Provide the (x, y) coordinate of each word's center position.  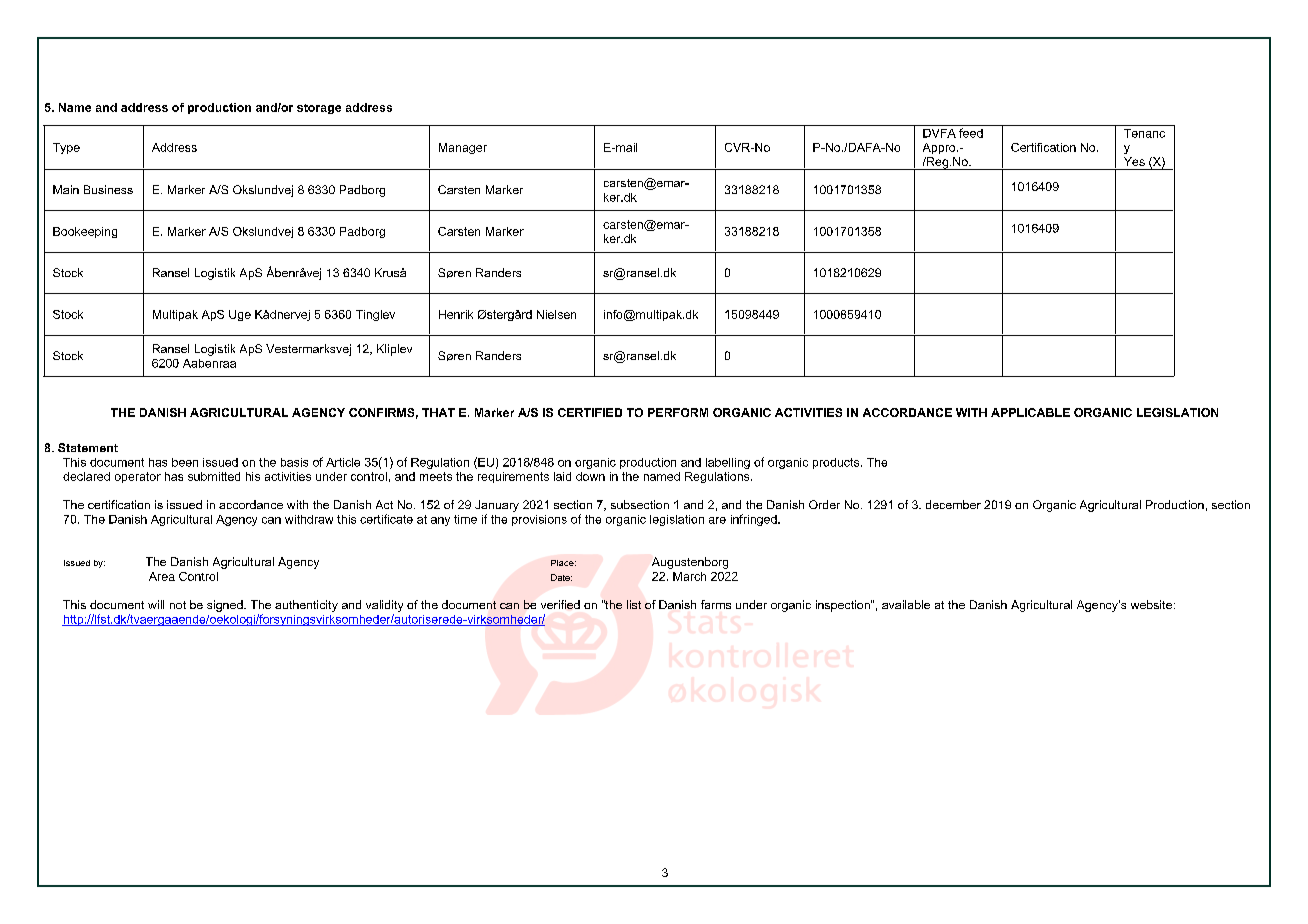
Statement (88, 447)
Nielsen (556, 314)
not (178, 605)
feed (971, 133)
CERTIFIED (590, 412)
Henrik (456, 314)
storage (319, 109)
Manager (463, 148)
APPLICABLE (1030, 412)
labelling (728, 463)
